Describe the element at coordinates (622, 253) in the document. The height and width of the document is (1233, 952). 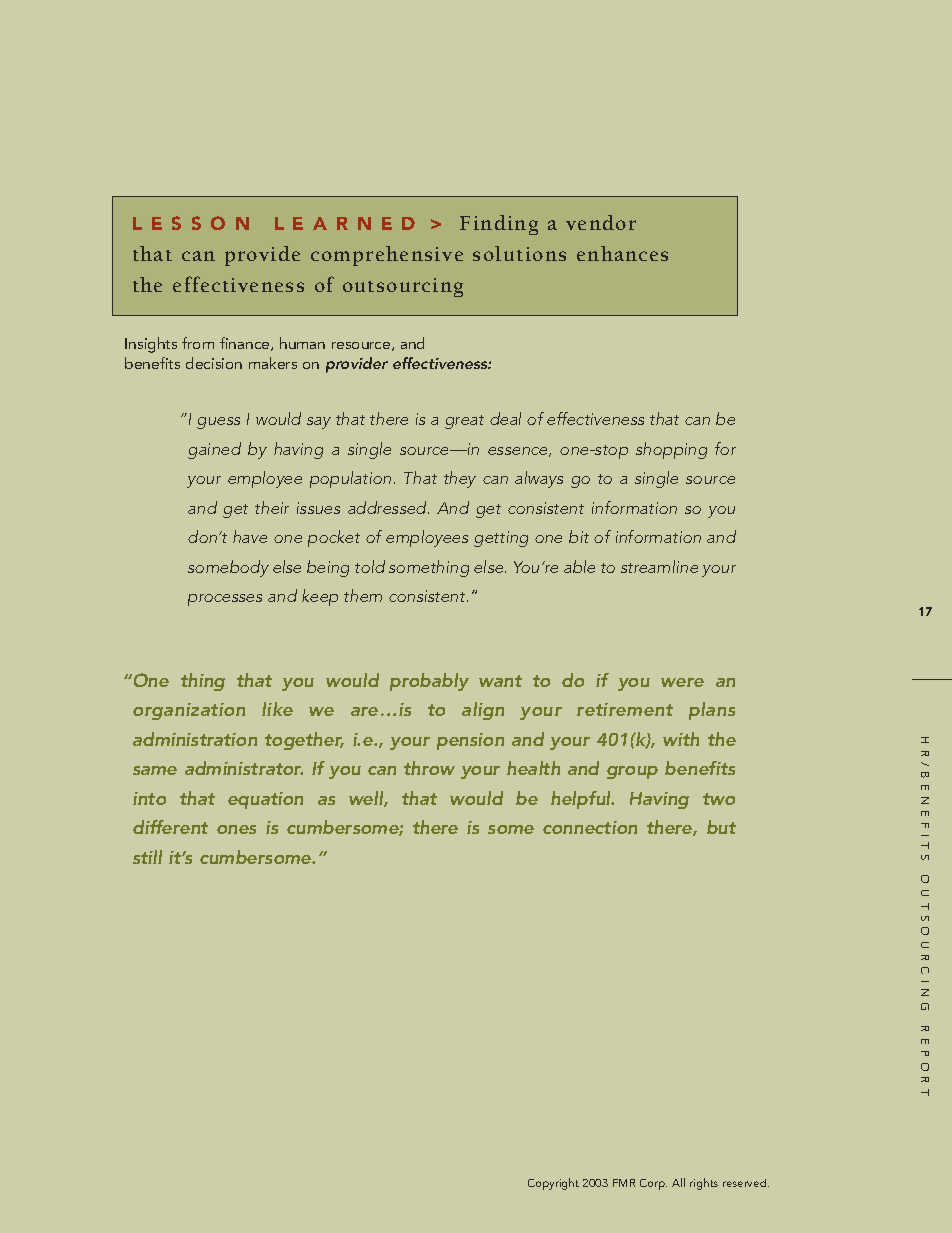
I see `enhances` at that location.
